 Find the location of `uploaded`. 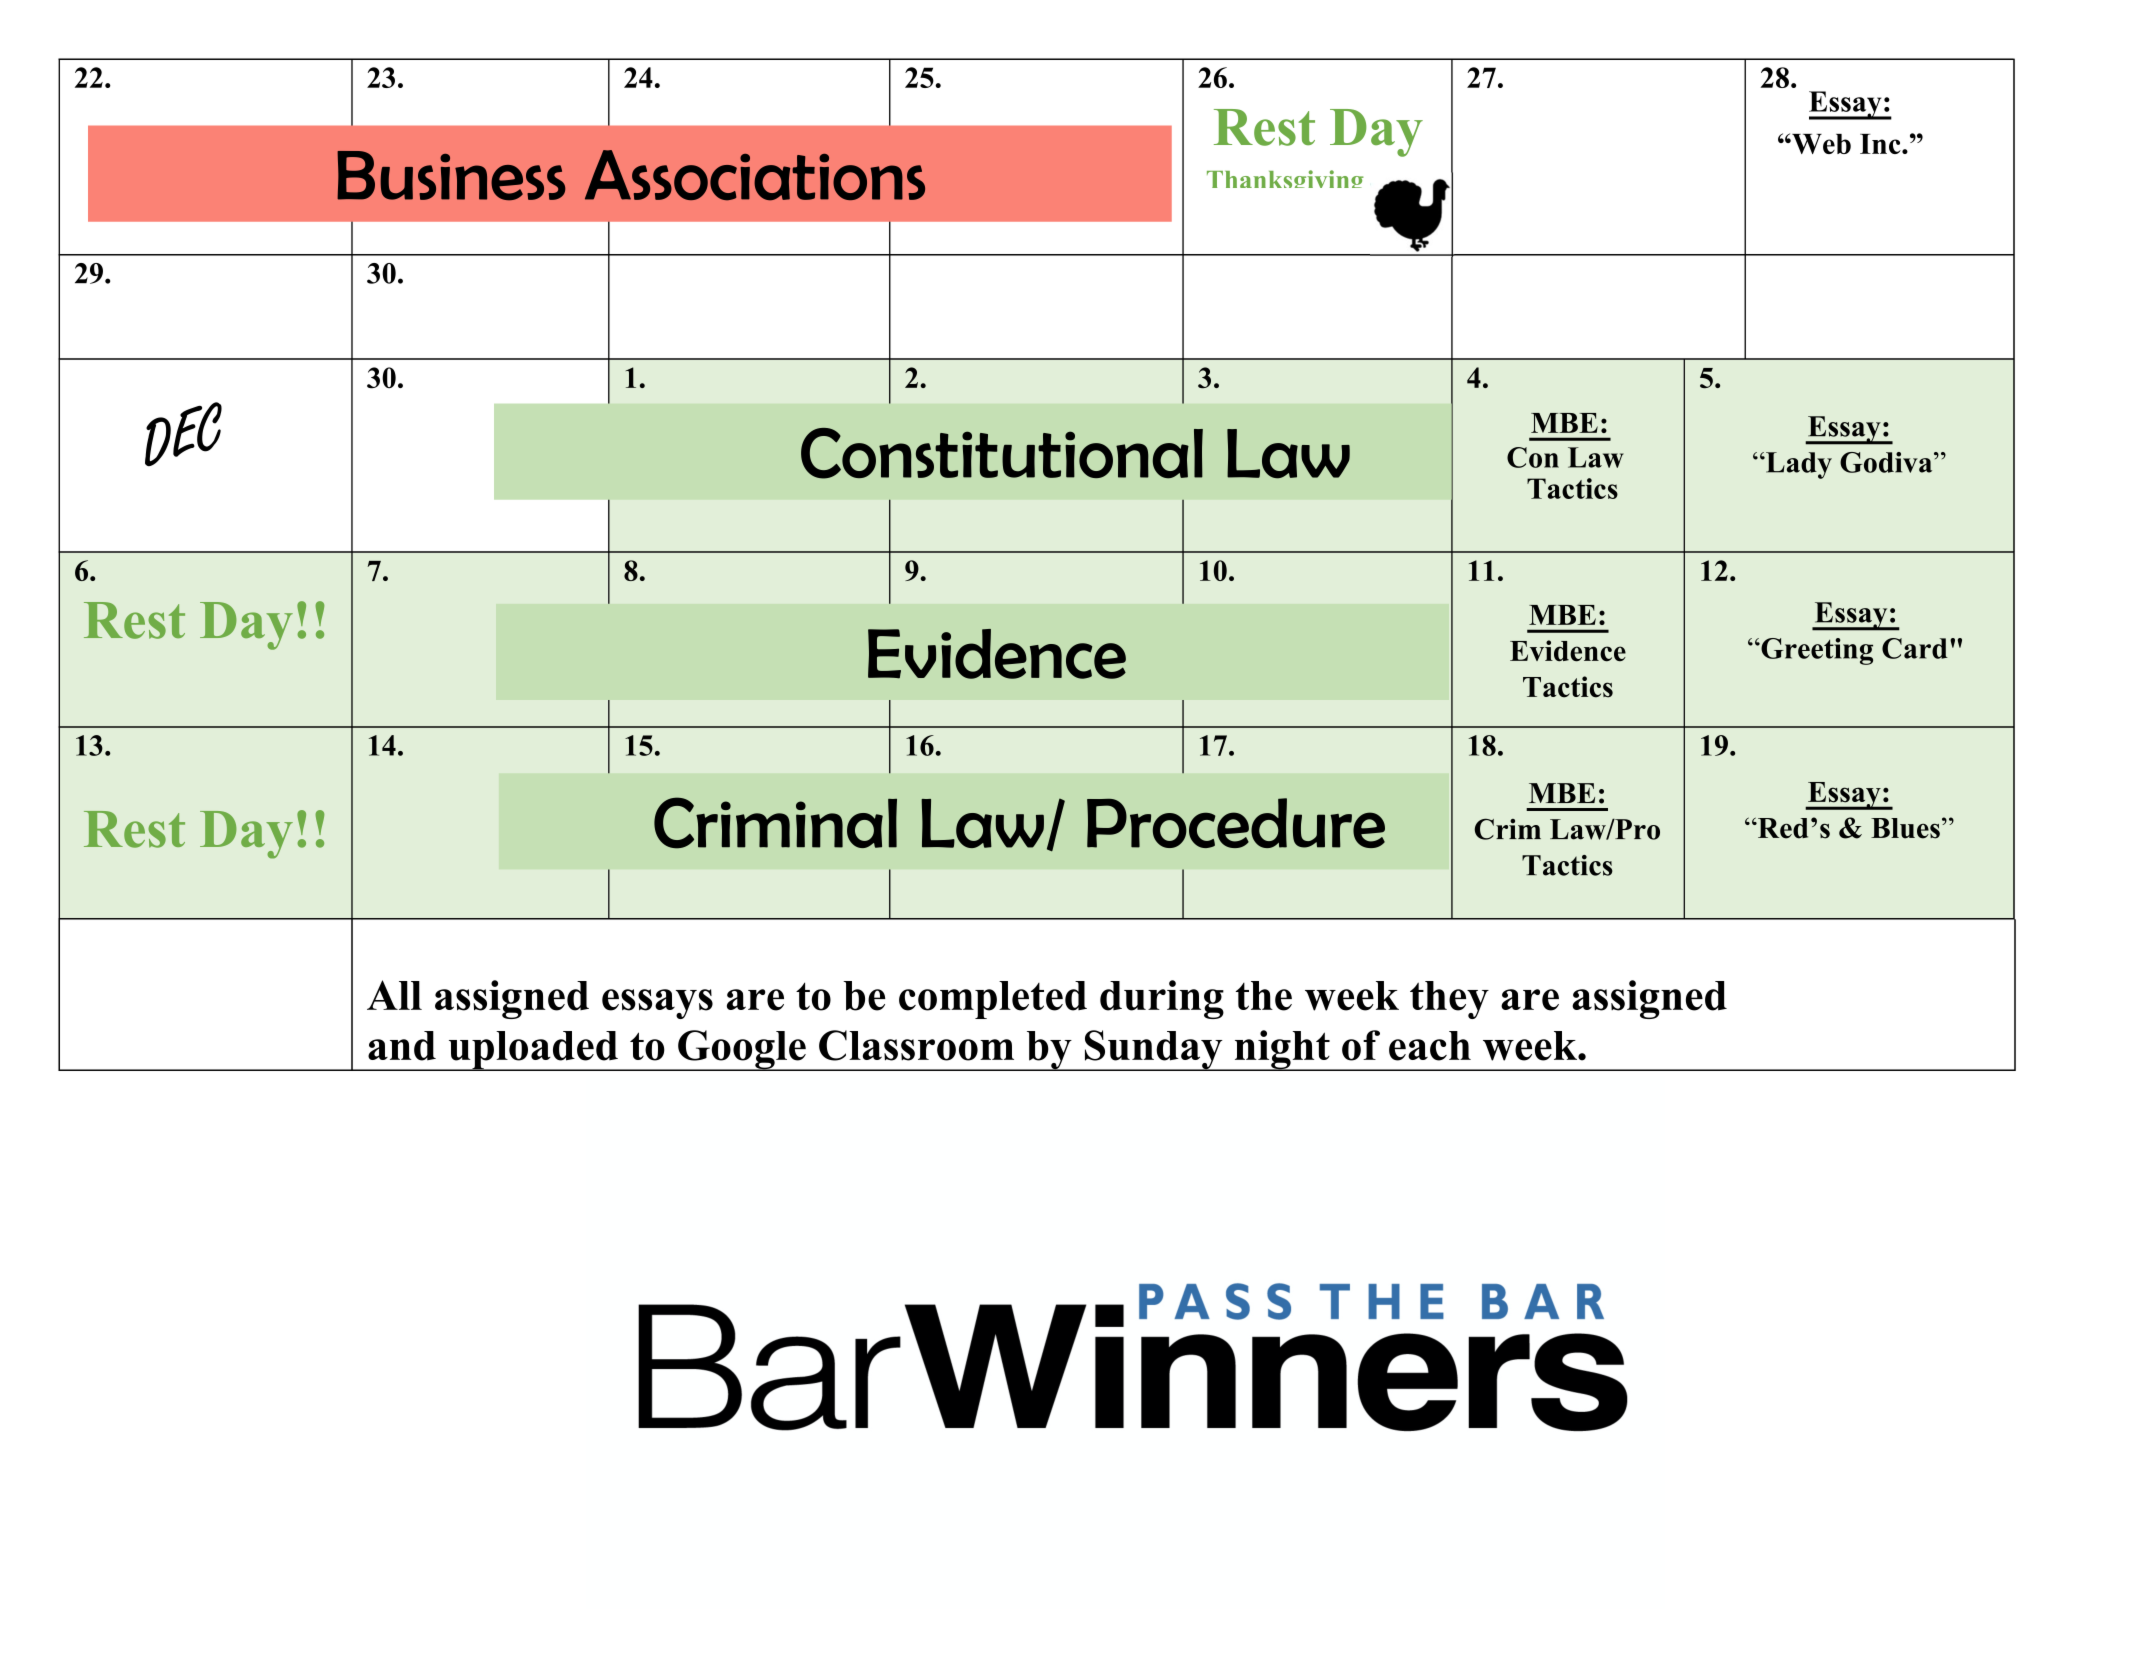

uploaded is located at coordinates (533, 1051).
